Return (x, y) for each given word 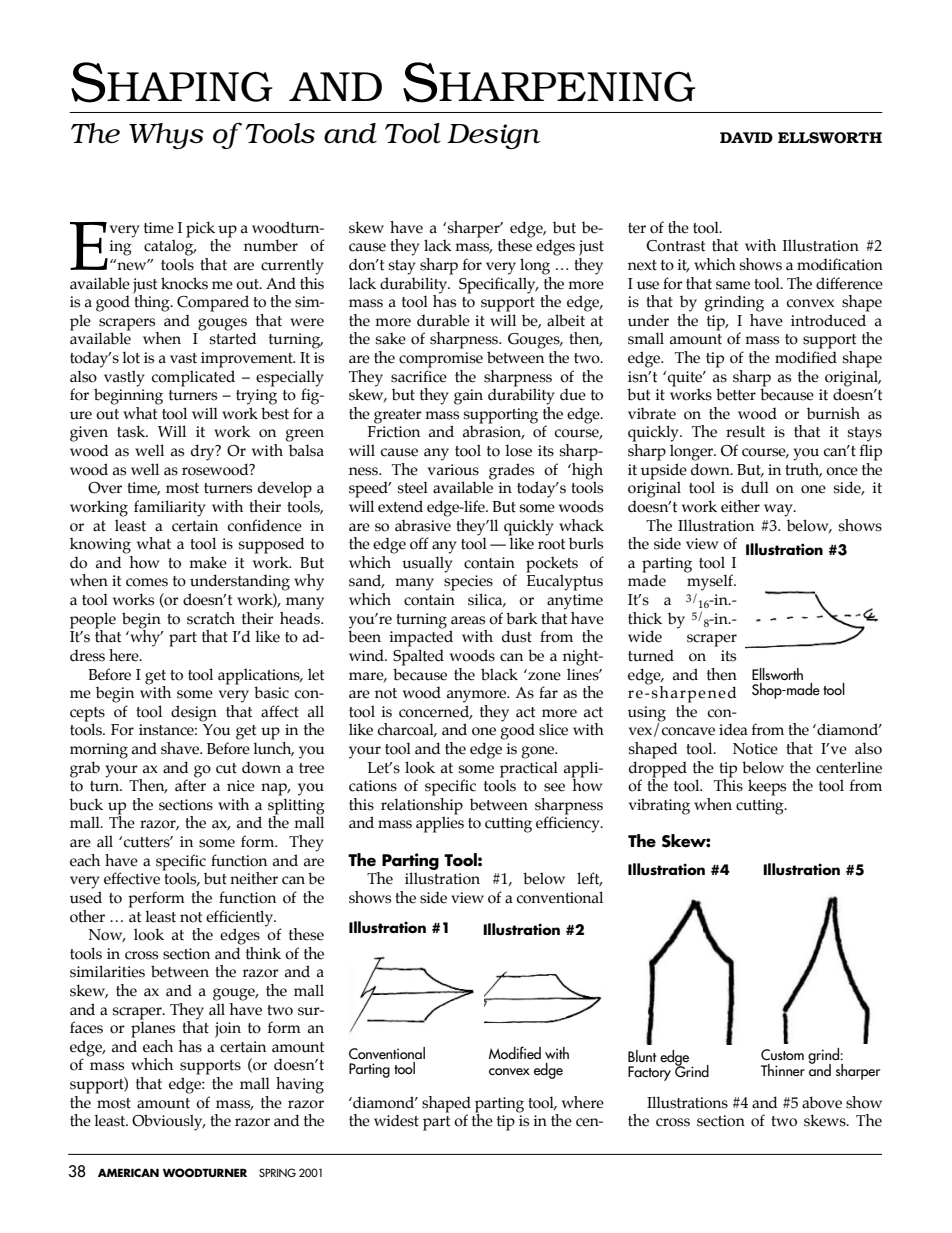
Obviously (168, 1122)
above (822, 1102)
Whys (166, 136)
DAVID (746, 137)
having (300, 1085)
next (642, 265)
